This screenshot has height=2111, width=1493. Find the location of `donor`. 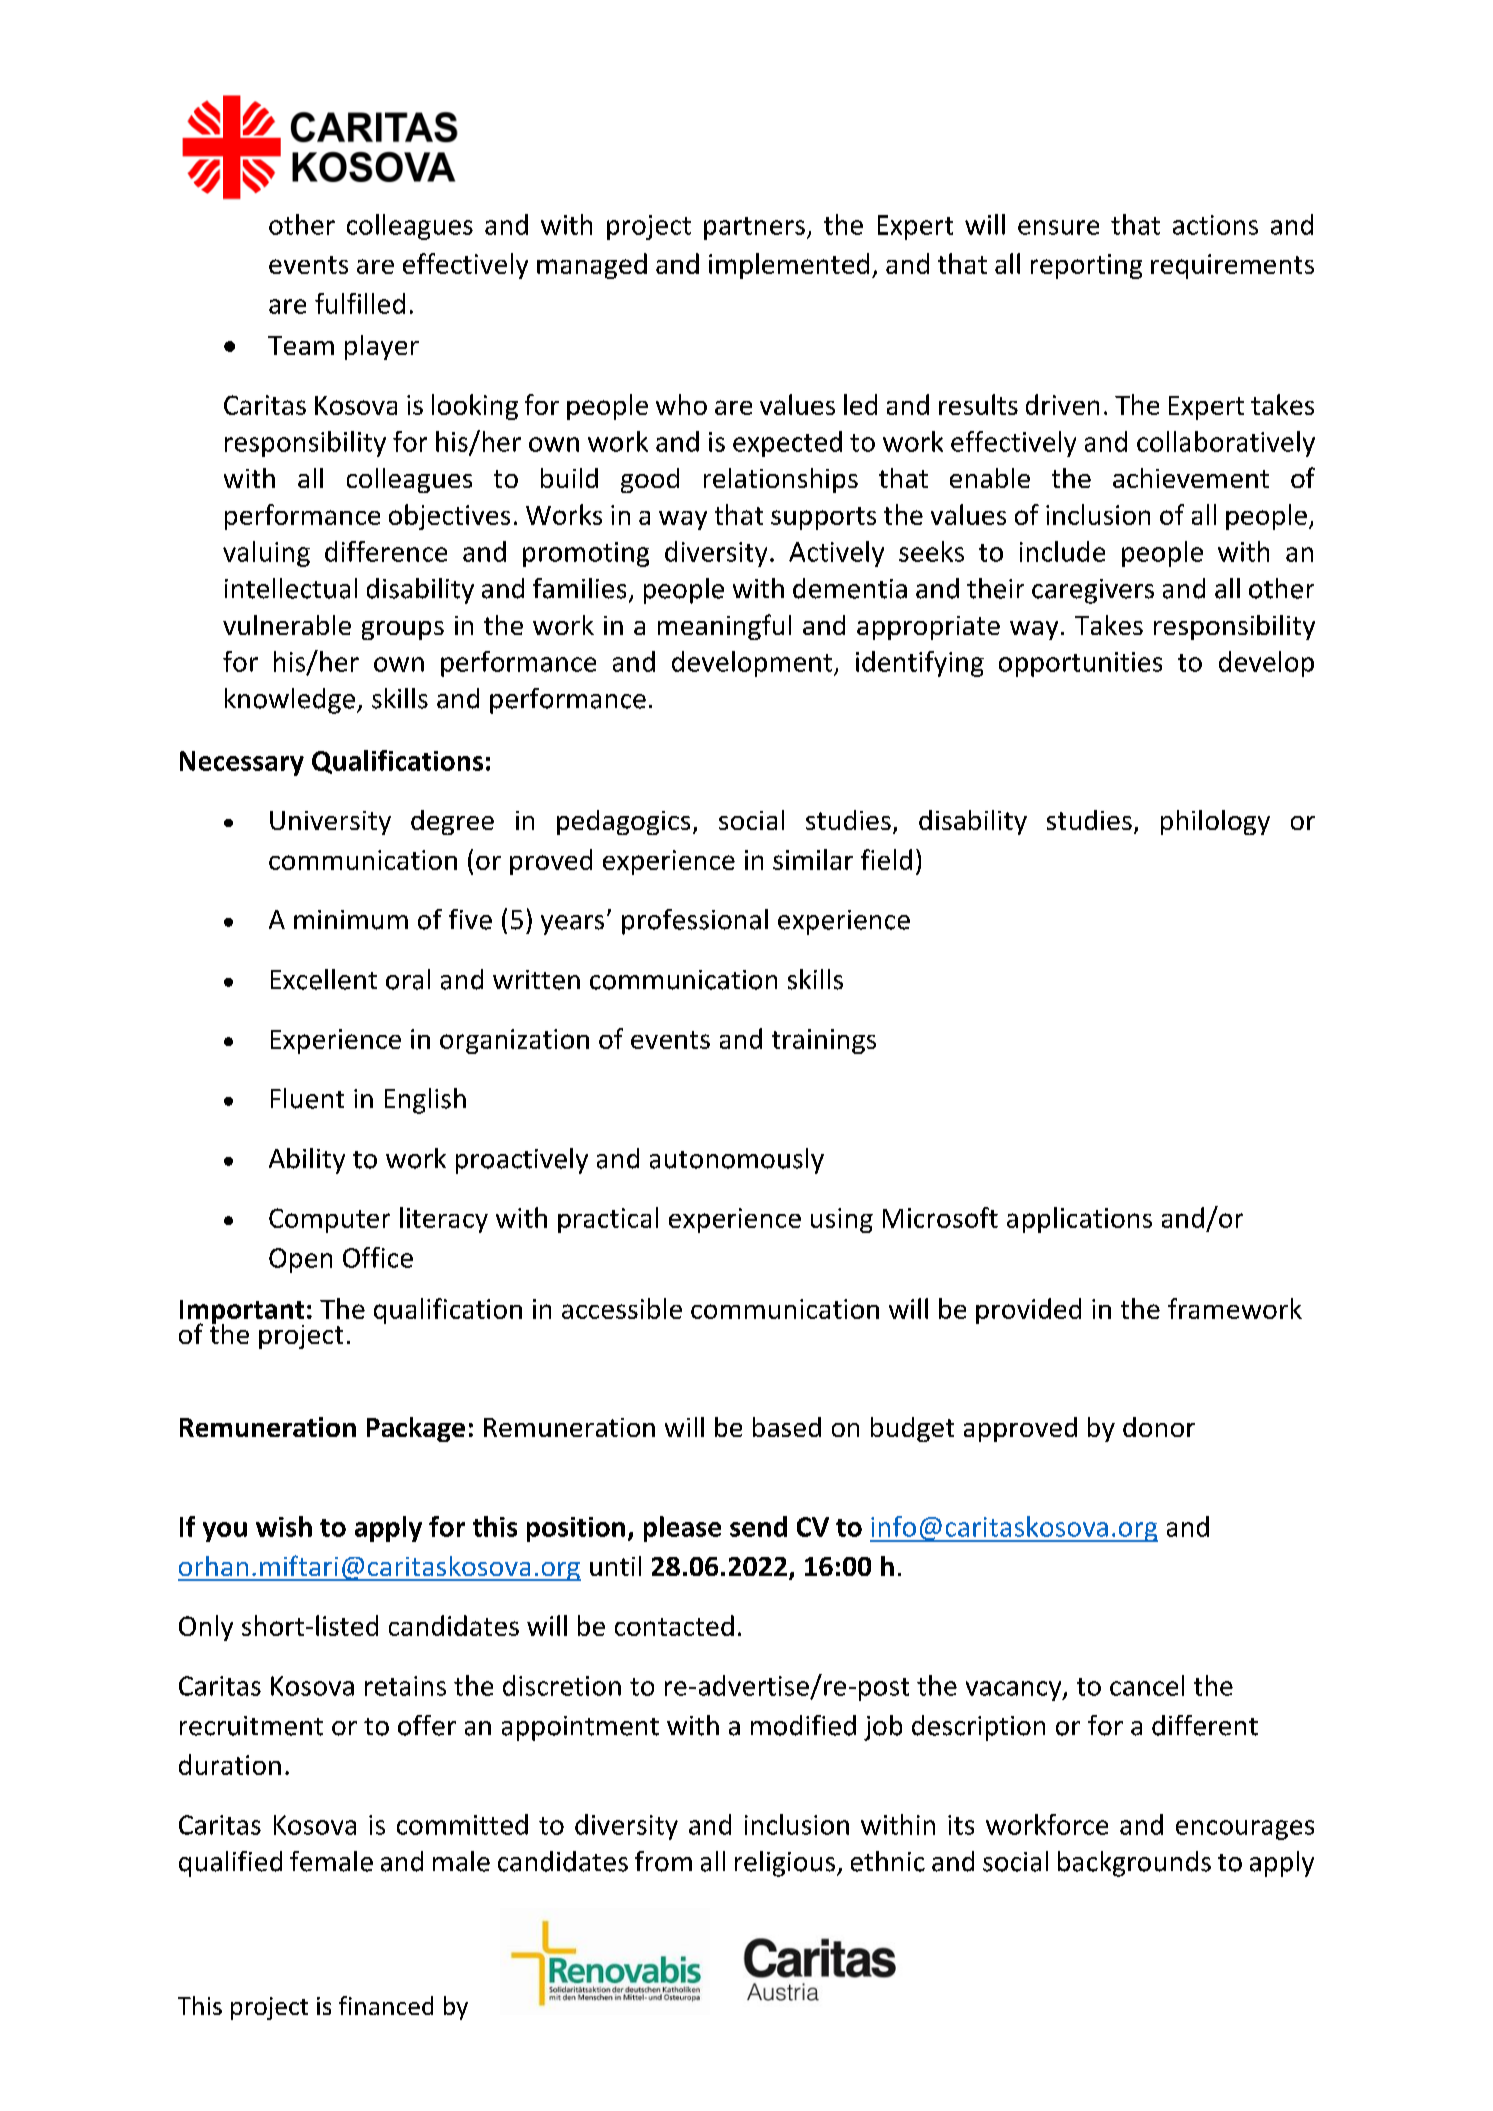

donor is located at coordinates (1159, 1427).
